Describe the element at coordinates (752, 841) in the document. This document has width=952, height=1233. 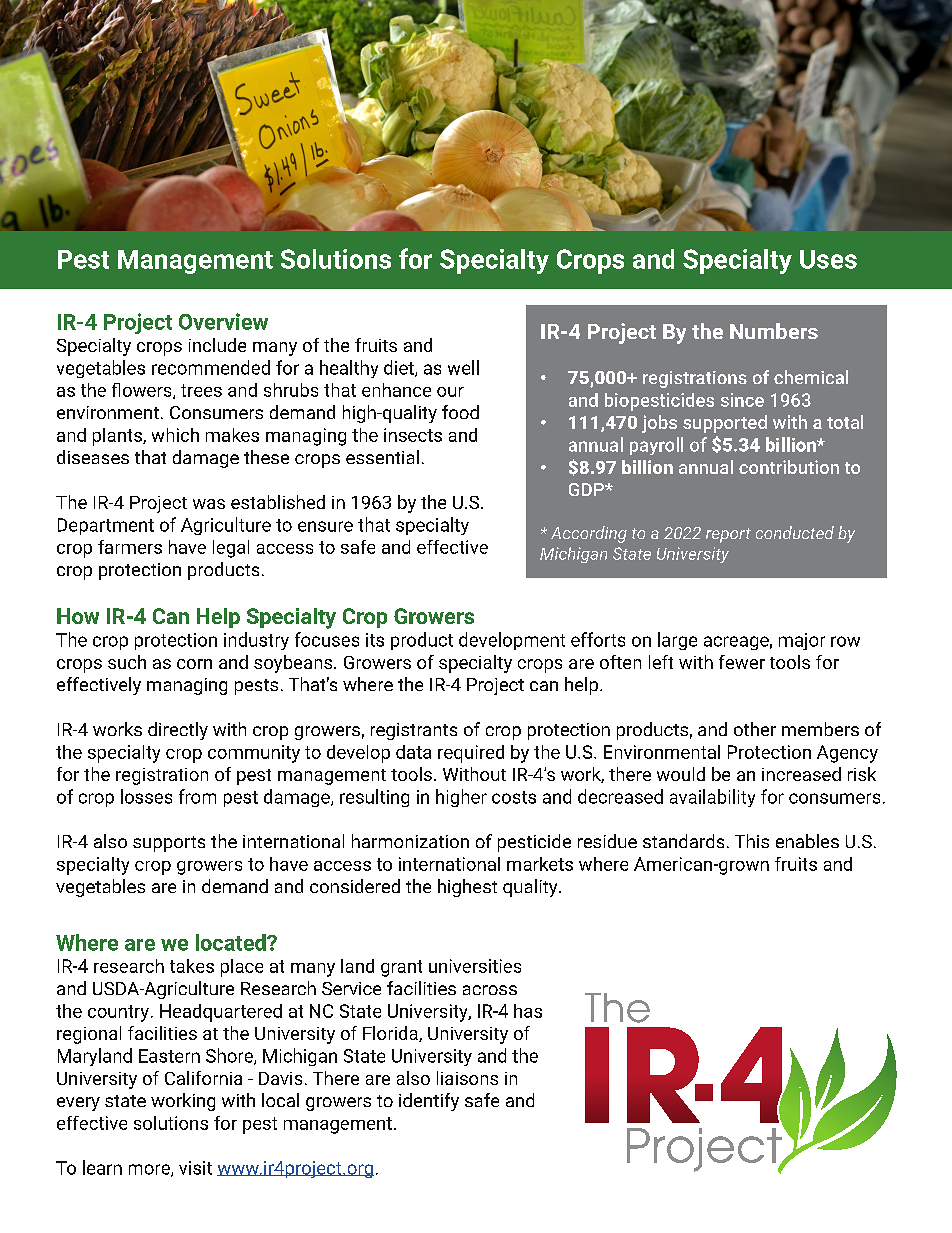
I see `This` at that location.
